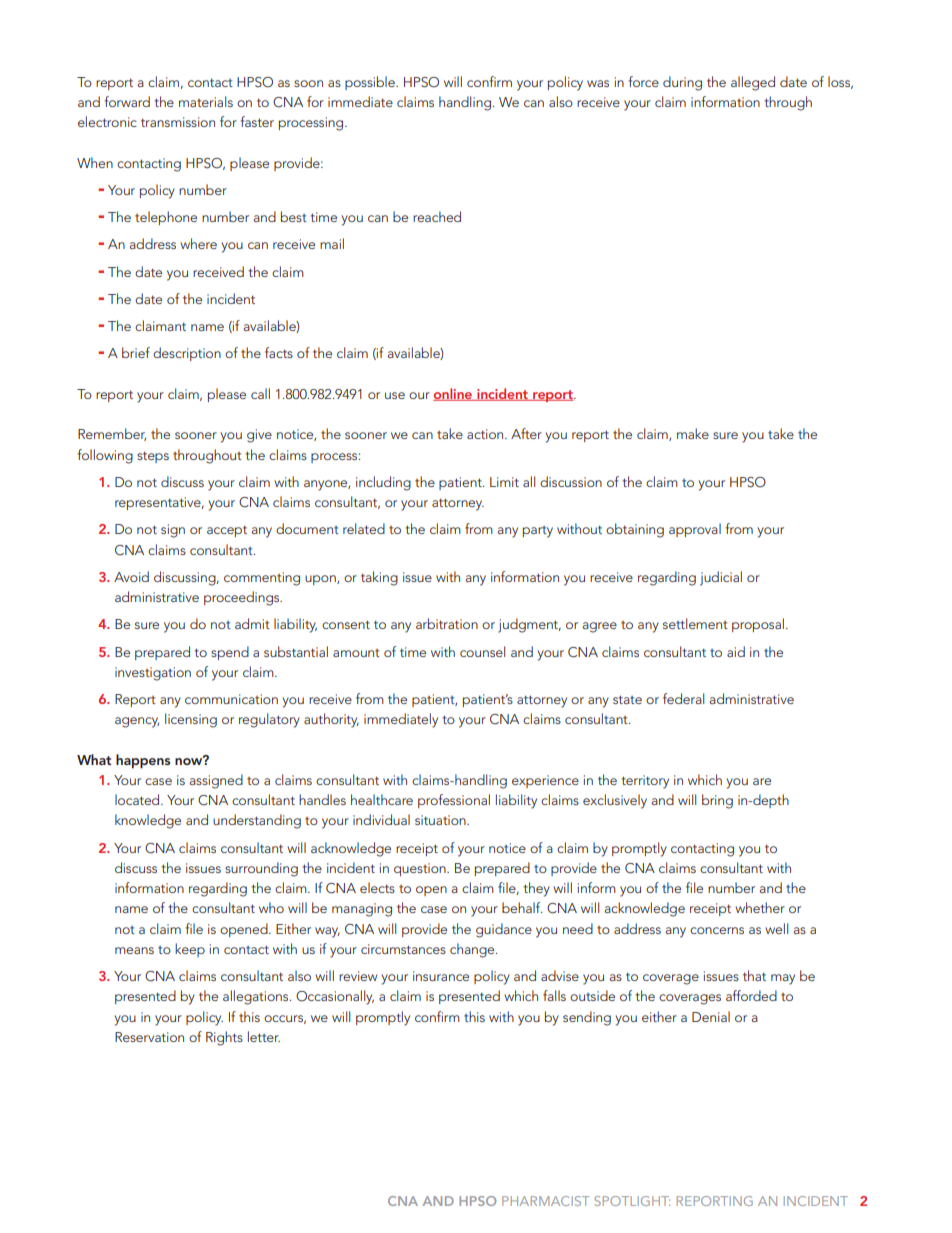  I want to click on including, so click(383, 483).
